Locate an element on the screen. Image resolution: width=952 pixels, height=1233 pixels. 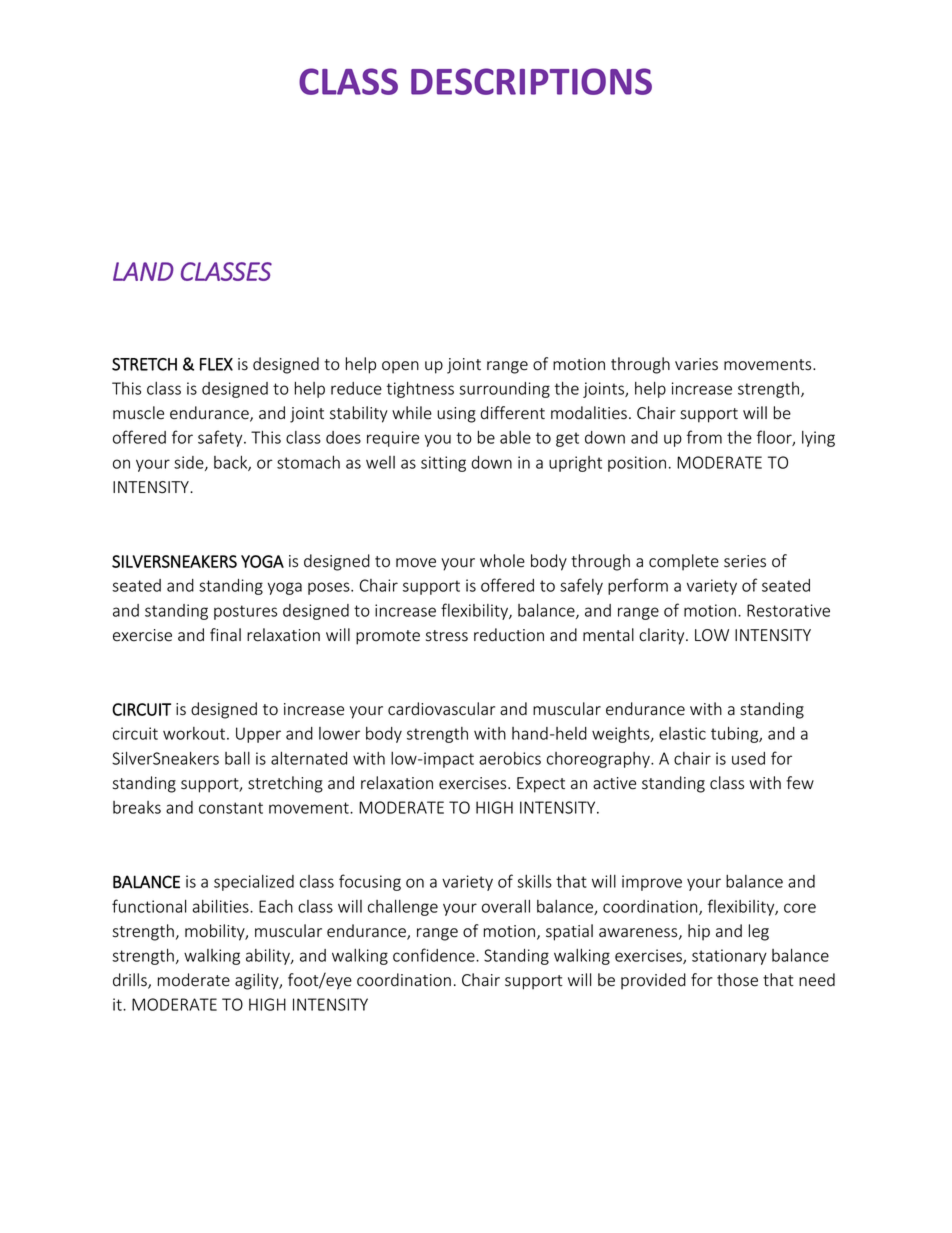
aerobics is located at coordinates (510, 758).
